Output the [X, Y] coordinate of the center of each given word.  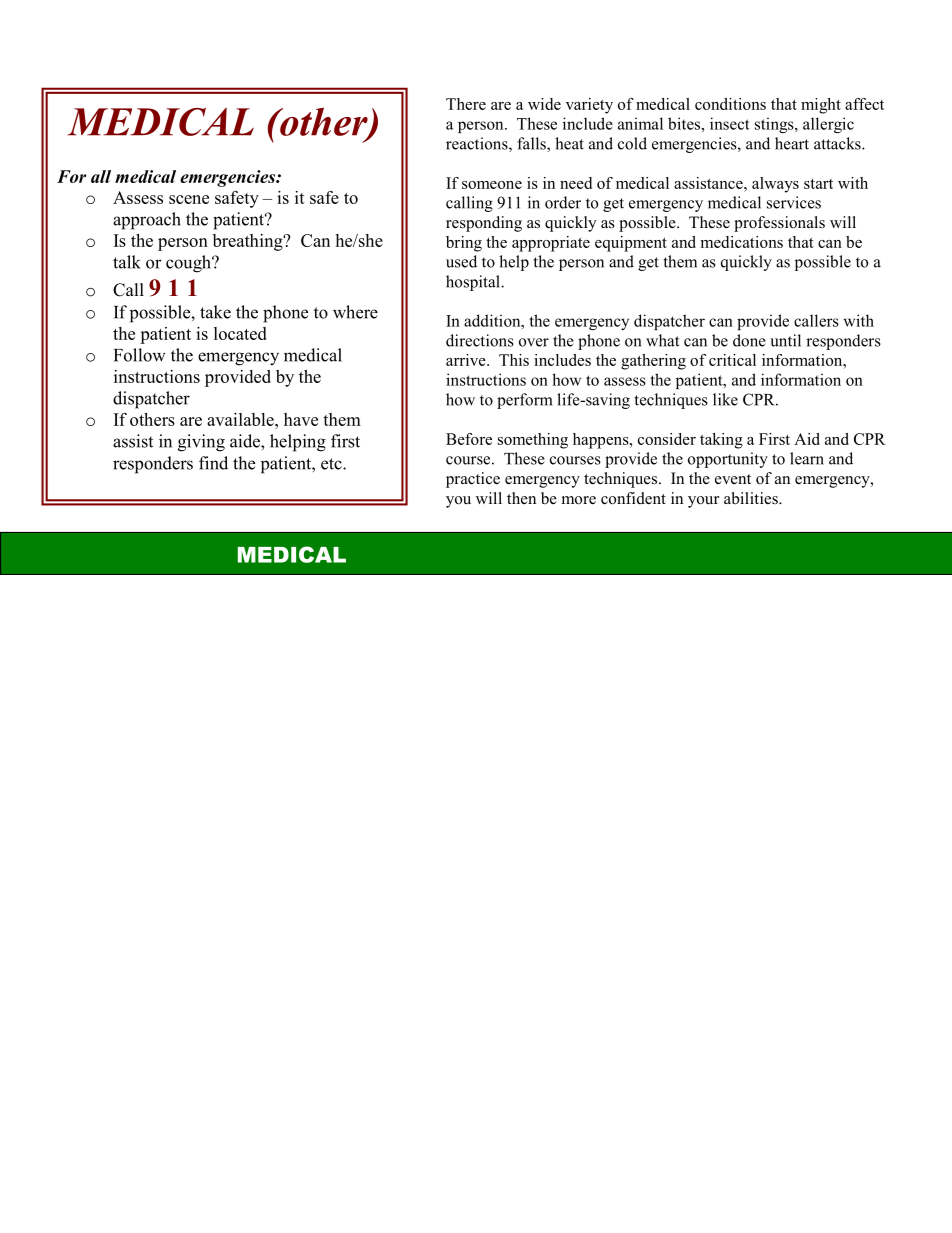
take [215, 312]
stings [775, 125]
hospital [474, 283]
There [466, 104]
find [213, 463]
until [785, 340]
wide [544, 104]
